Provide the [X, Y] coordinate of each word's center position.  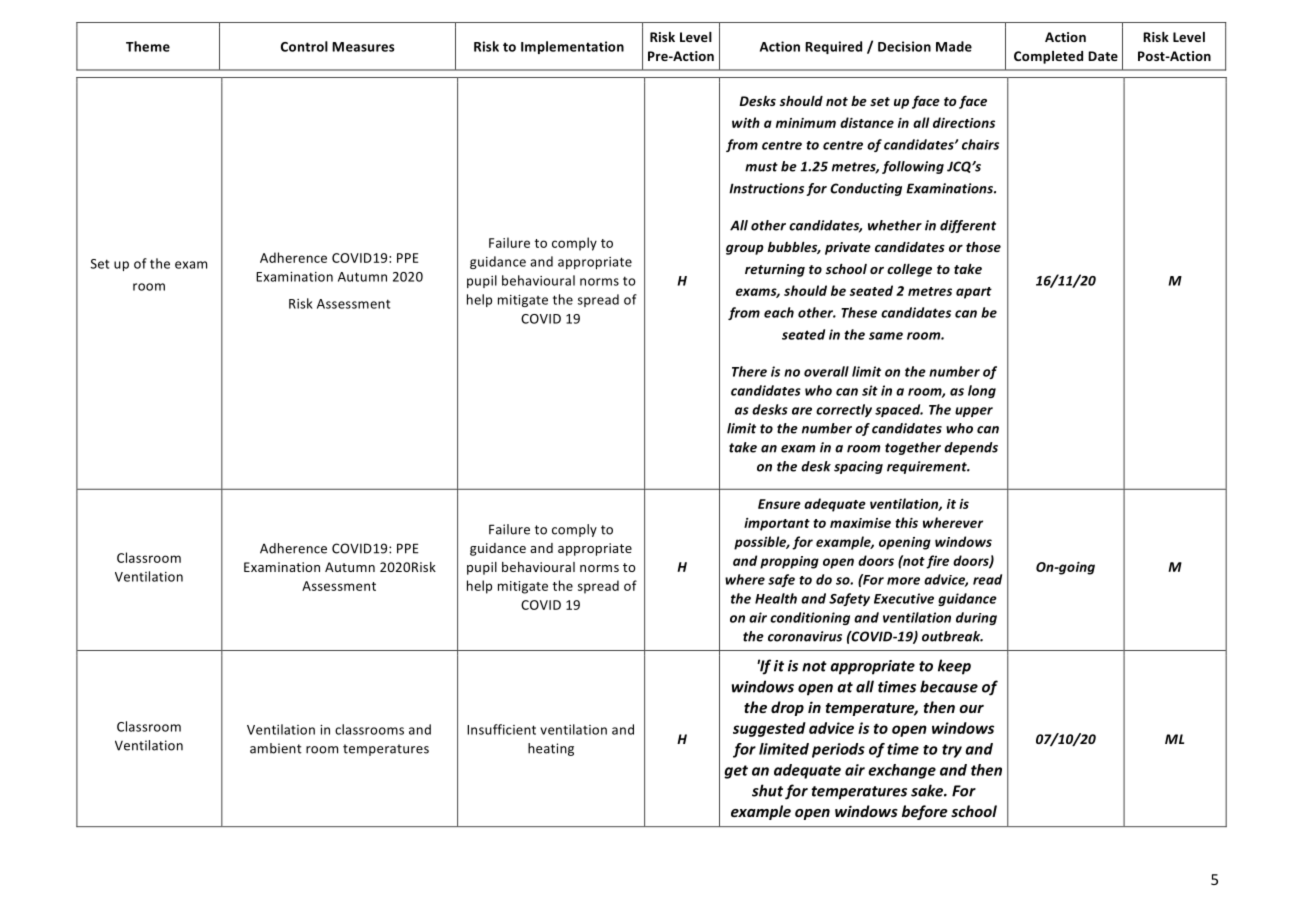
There [749, 371]
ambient [276, 748]
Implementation [572, 47]
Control [304, 46]
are [802, 411]
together [913, 448]
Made [954, 46]
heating [551, 749]
